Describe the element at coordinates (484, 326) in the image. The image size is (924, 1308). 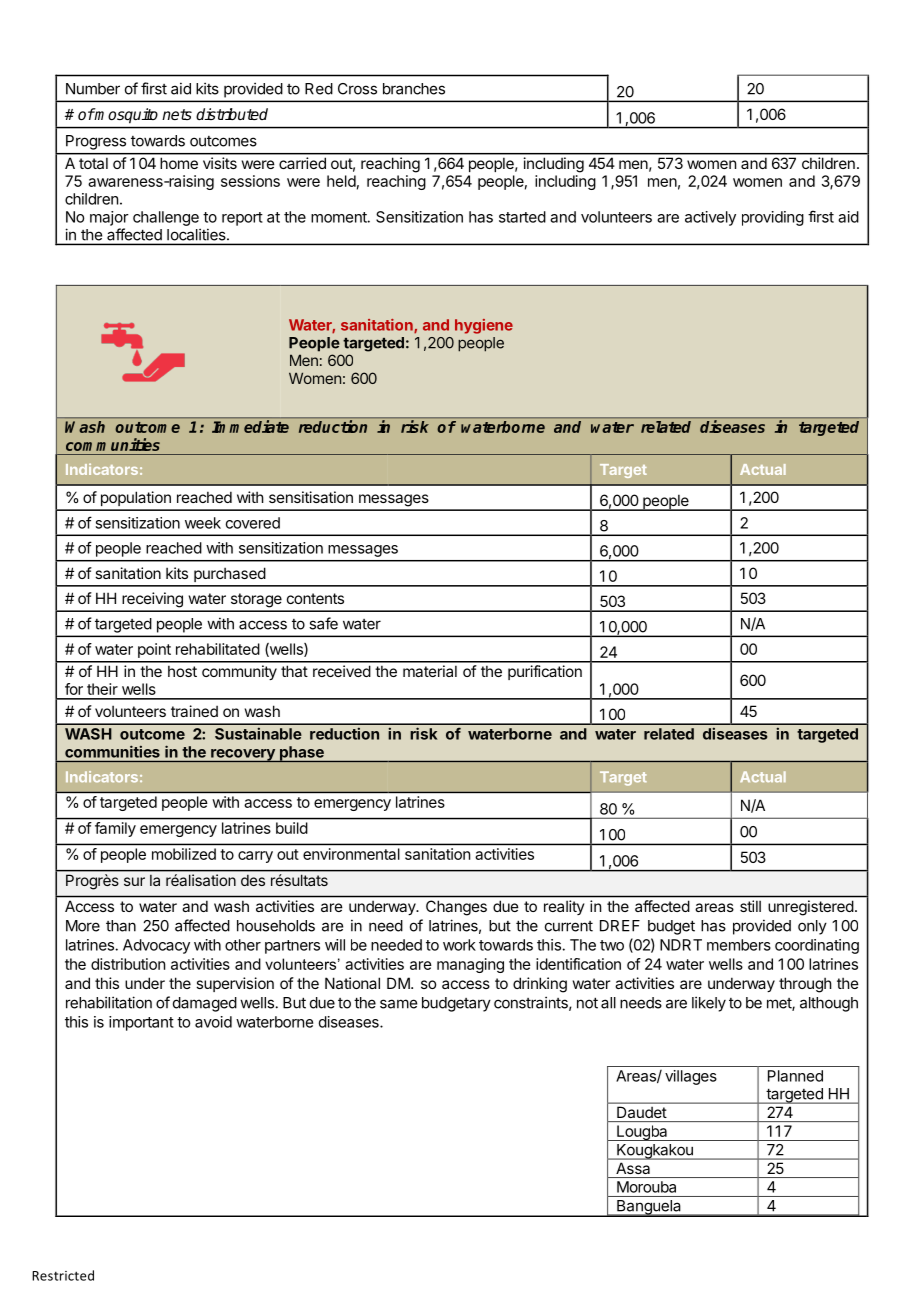
I see `hygiene` at that location.
